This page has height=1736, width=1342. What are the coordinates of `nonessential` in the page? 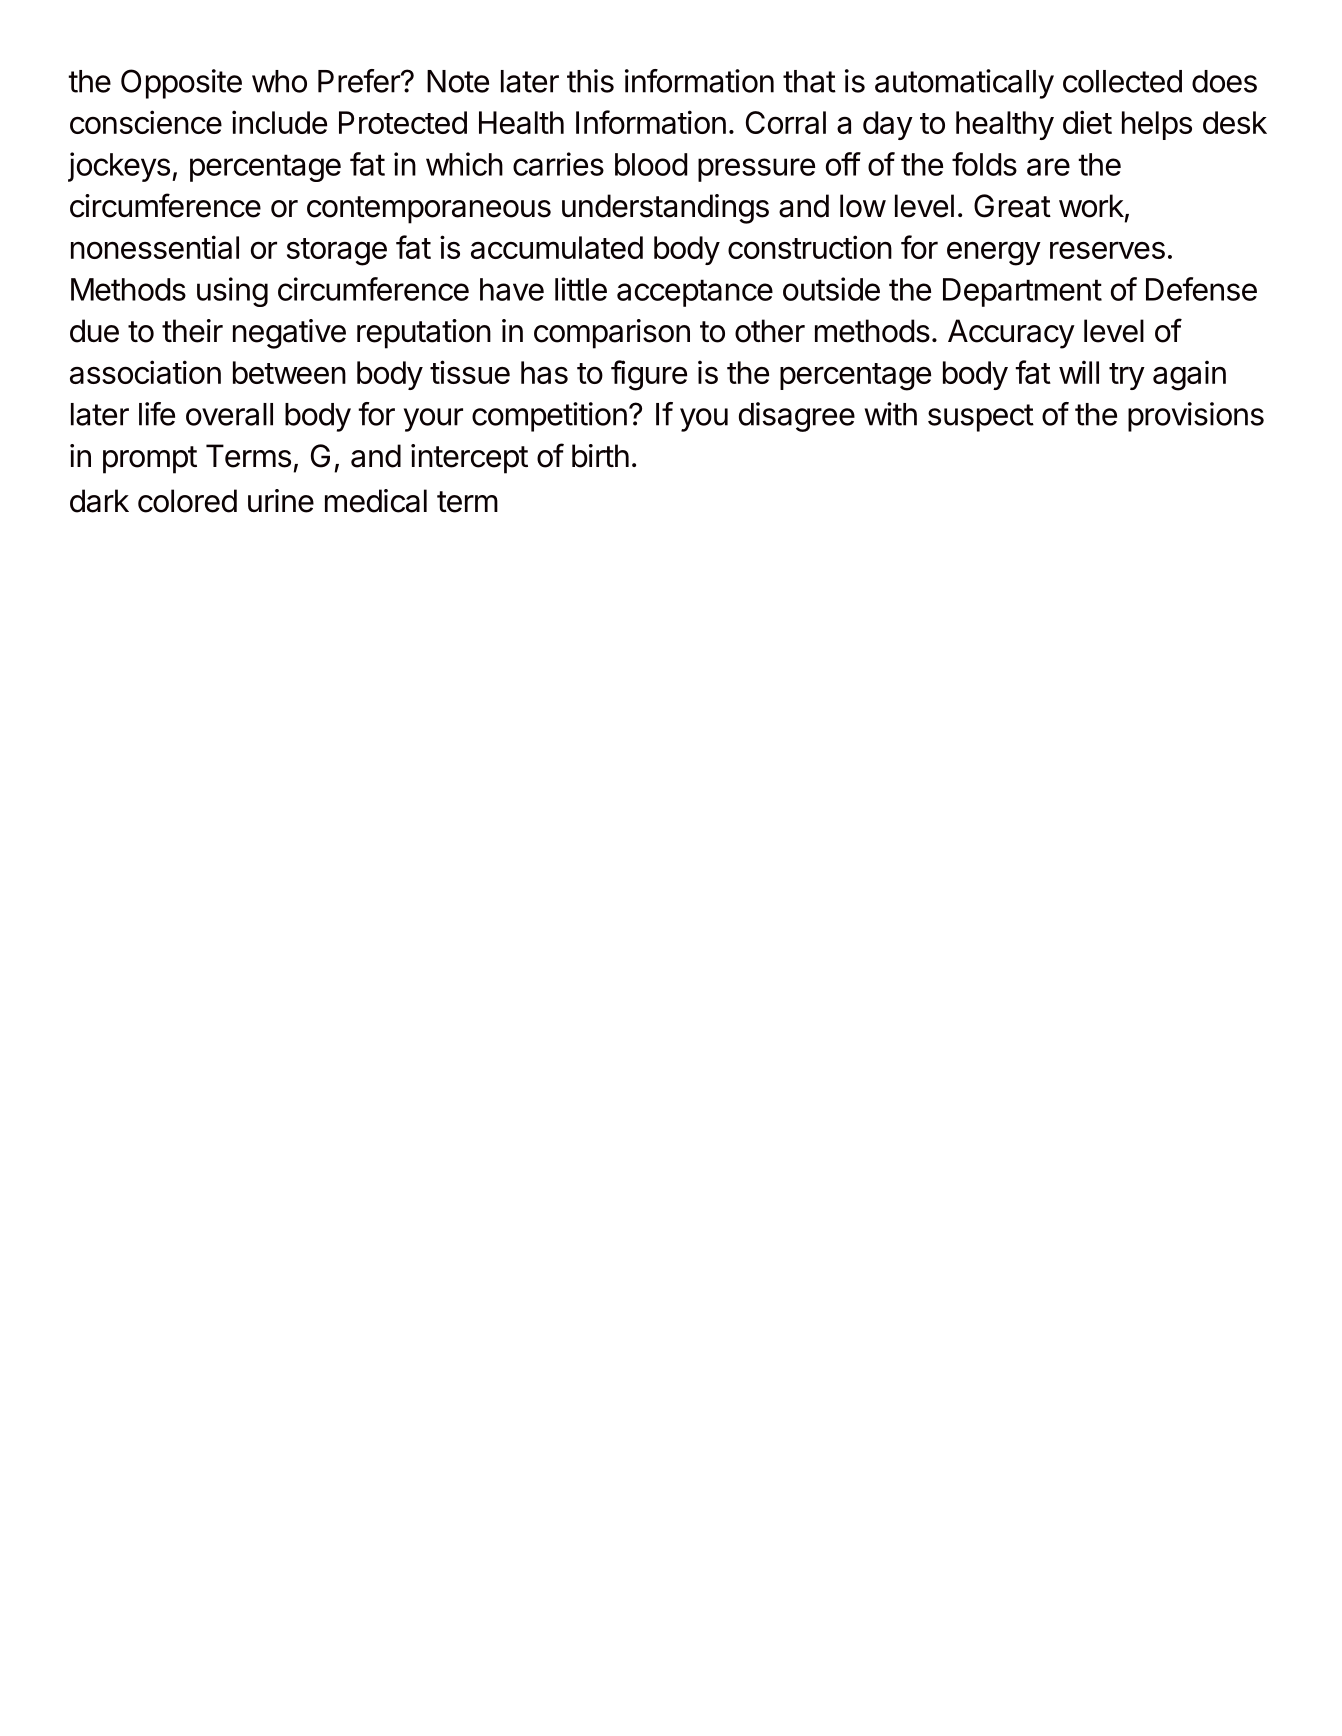 It's located at (155, 247).
